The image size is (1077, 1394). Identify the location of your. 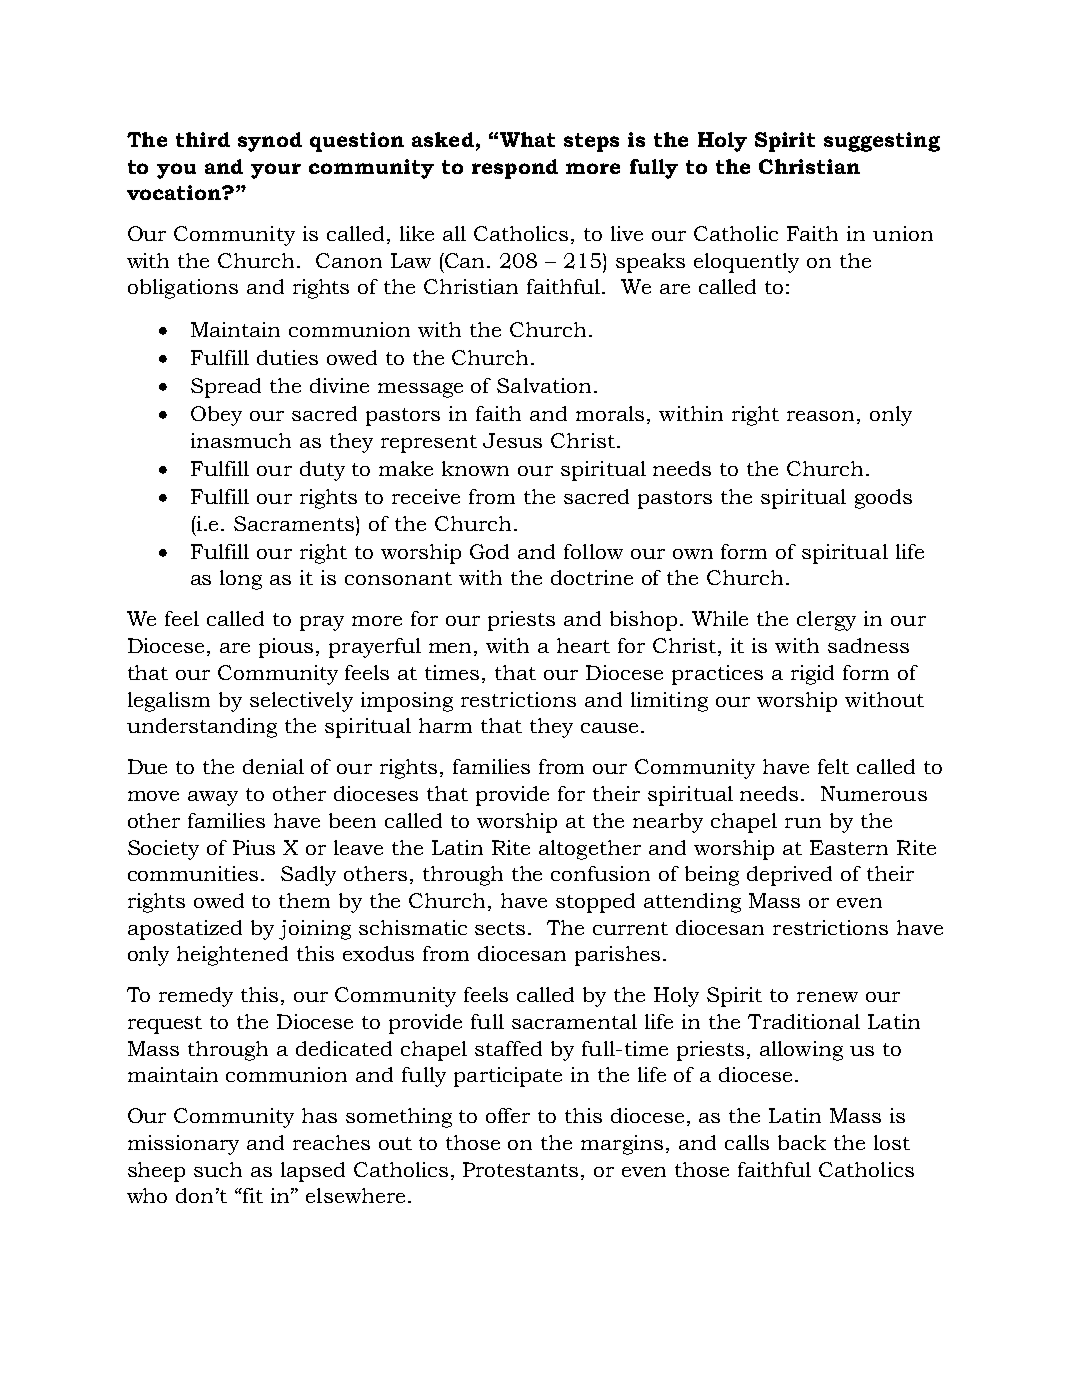
(276, 171).
